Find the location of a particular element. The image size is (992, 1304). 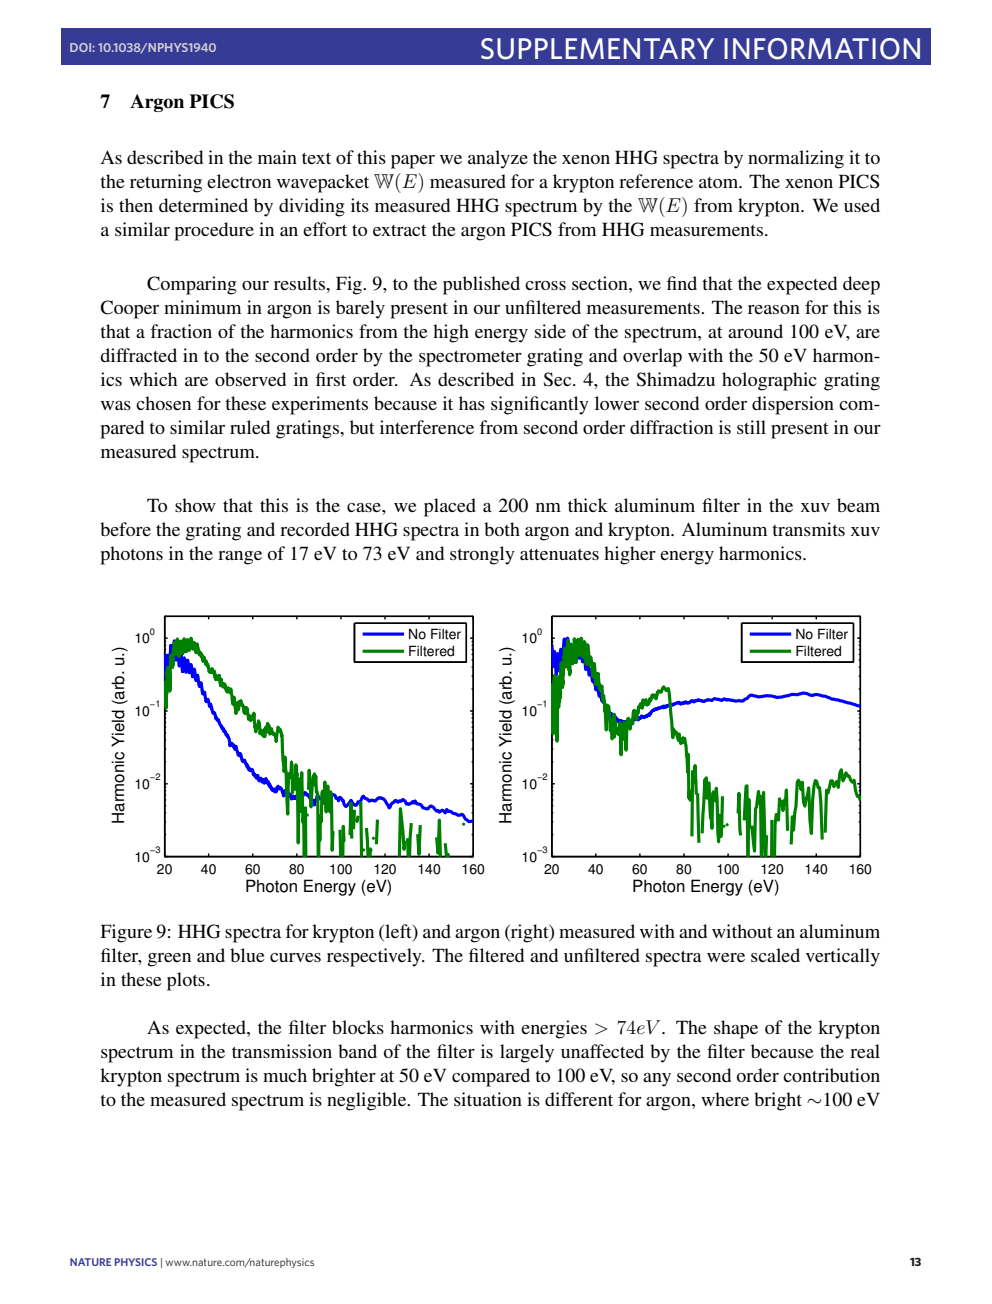

much is located at coordinates (285, 1075).
